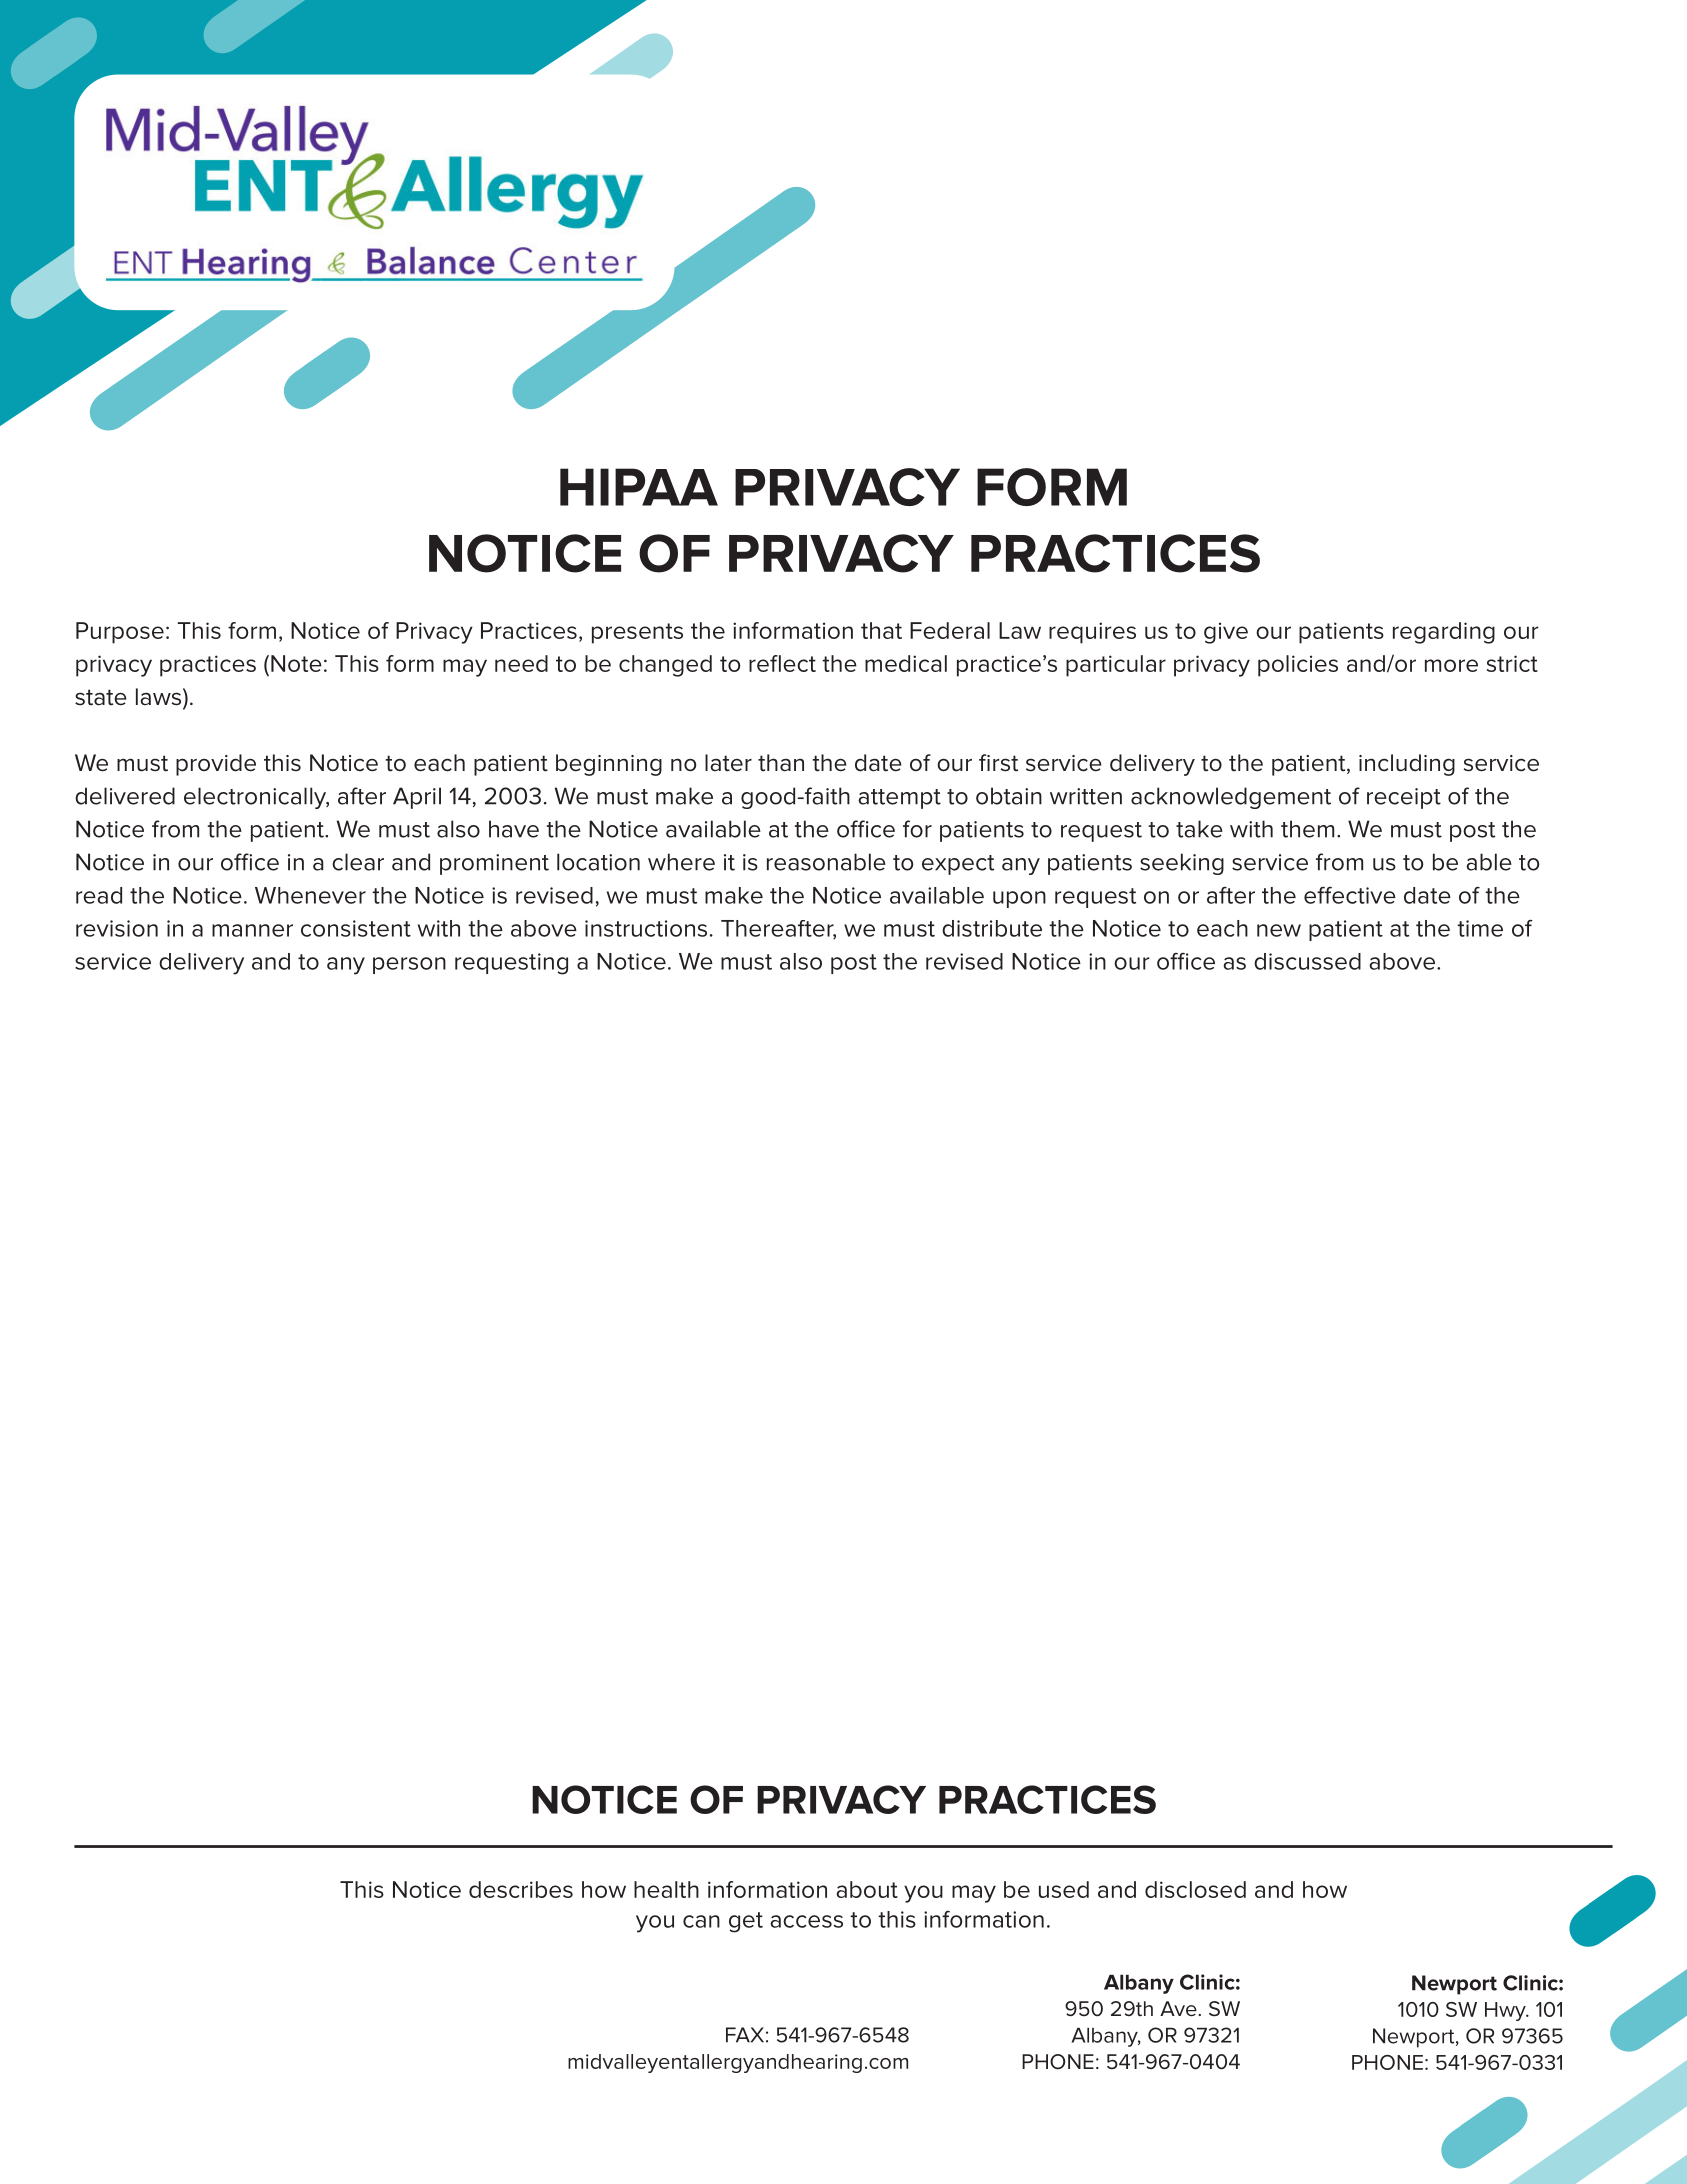 This page has height=2184, width=1687. I want to click on disclosed, so click(1195, 1889).
